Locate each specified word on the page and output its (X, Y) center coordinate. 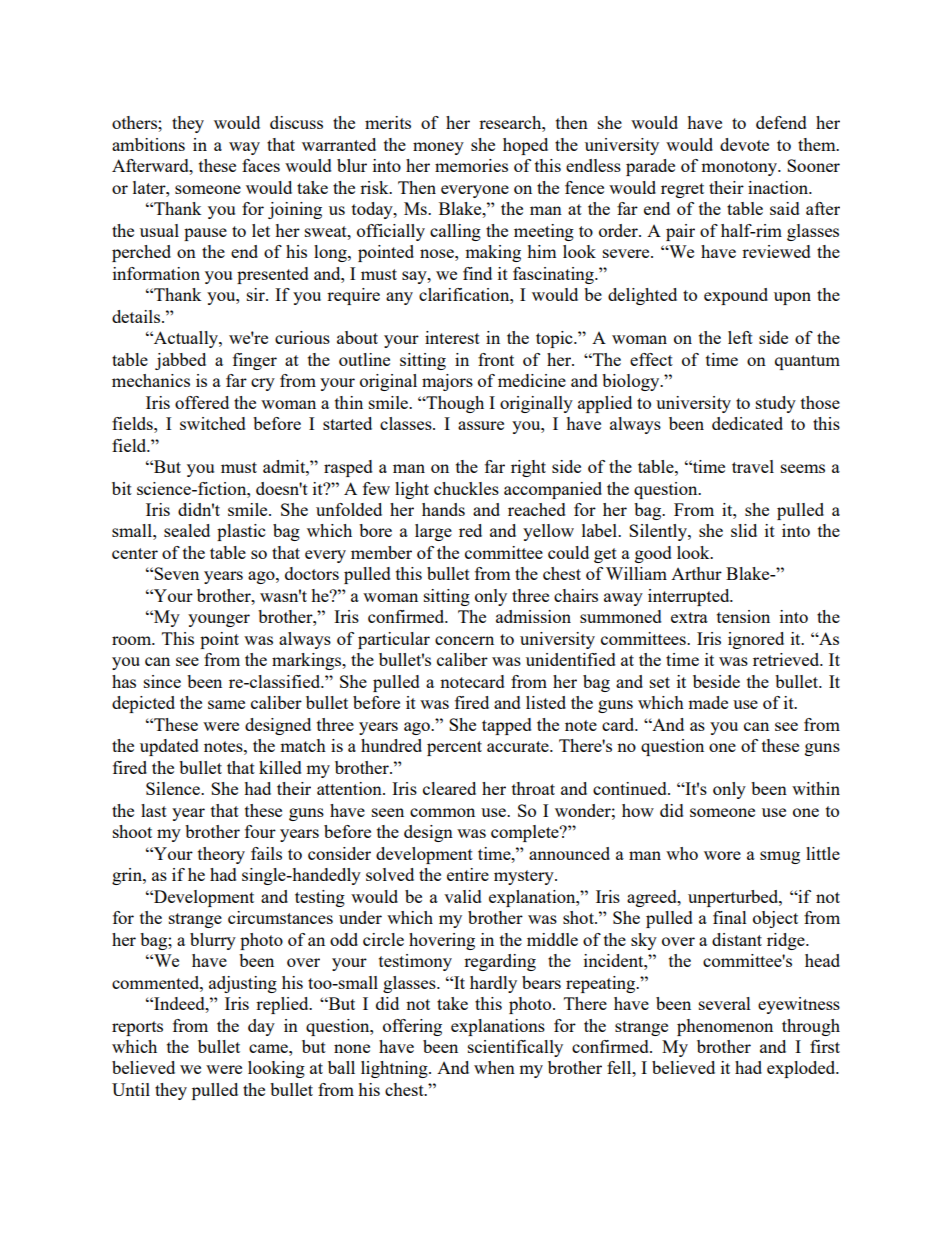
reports (137, 1028)
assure (481, 425)
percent (454, 748)
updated (169, 747)
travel (753, 466)
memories (471, 165)
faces (261, 165)
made (708, 702)
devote (744, 144)
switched (213, 423)
